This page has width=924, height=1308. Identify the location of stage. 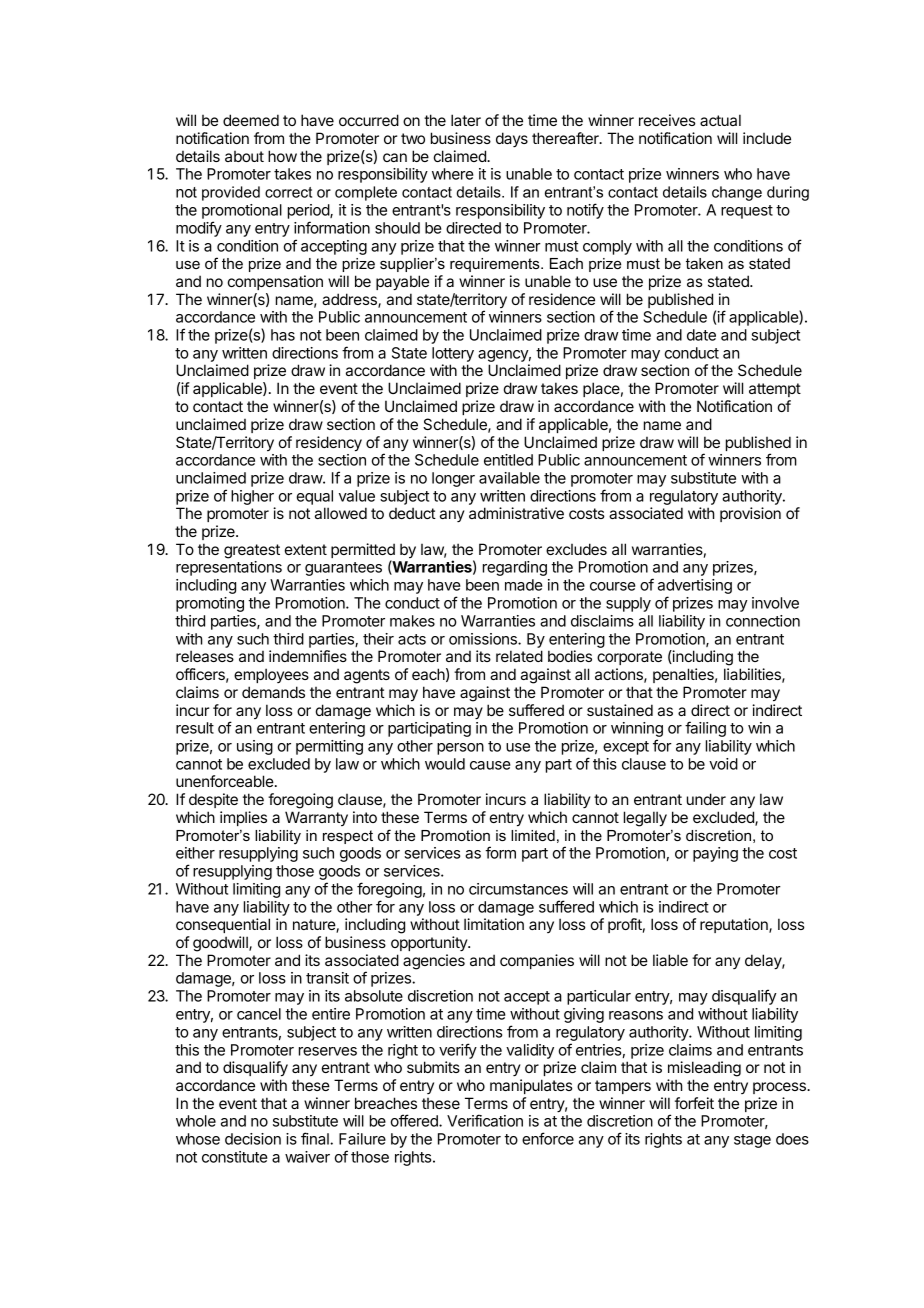
(752, 1141).
